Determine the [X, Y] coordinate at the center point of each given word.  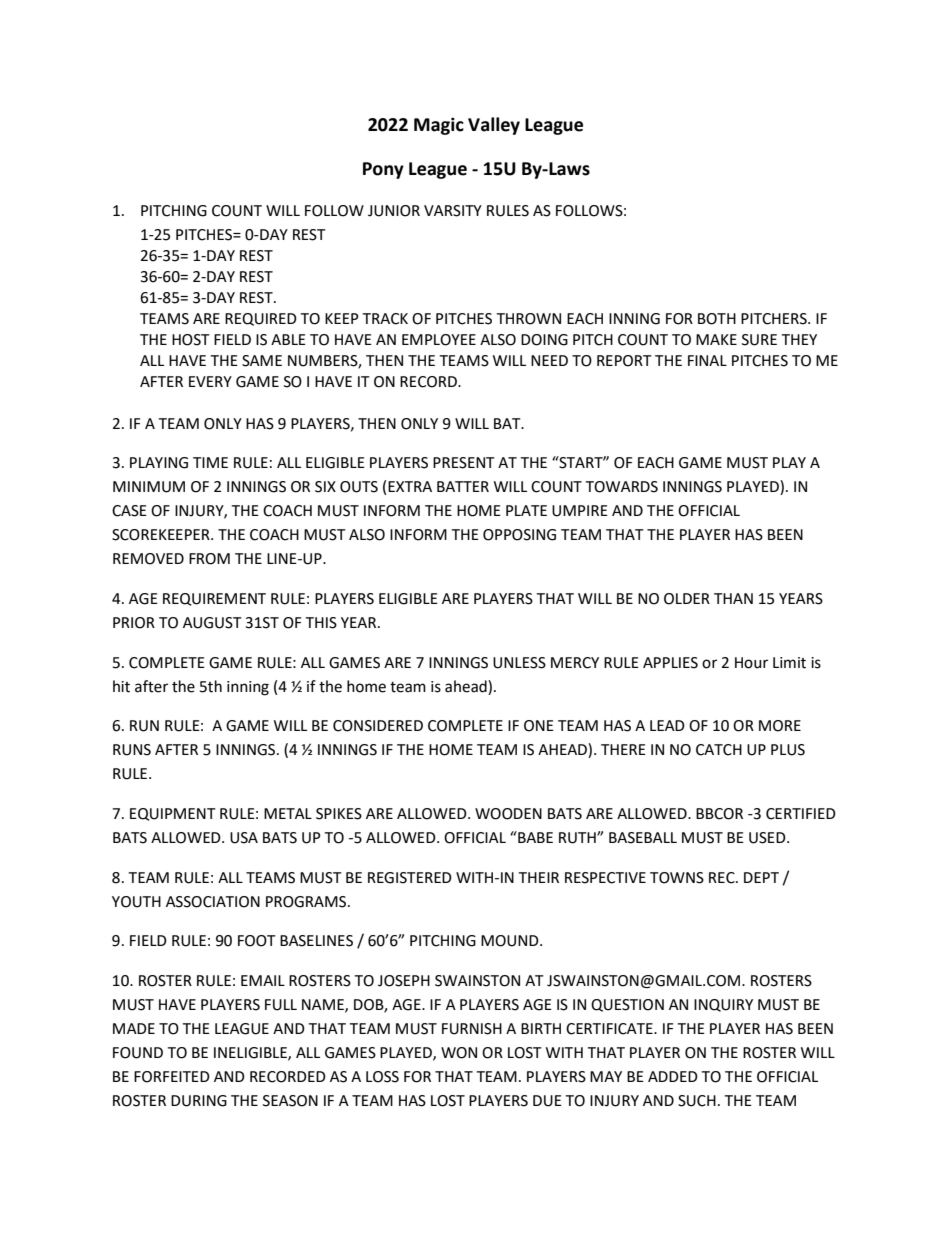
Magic [439, 126]
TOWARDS [621, 487]
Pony [383, 170]
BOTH [717, 319]
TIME [210, 462]
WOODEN [508, 814]
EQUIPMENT [173, 814]
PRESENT [464, 463]
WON [459, 1053]
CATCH [719, 750]
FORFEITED [172, 1077]
